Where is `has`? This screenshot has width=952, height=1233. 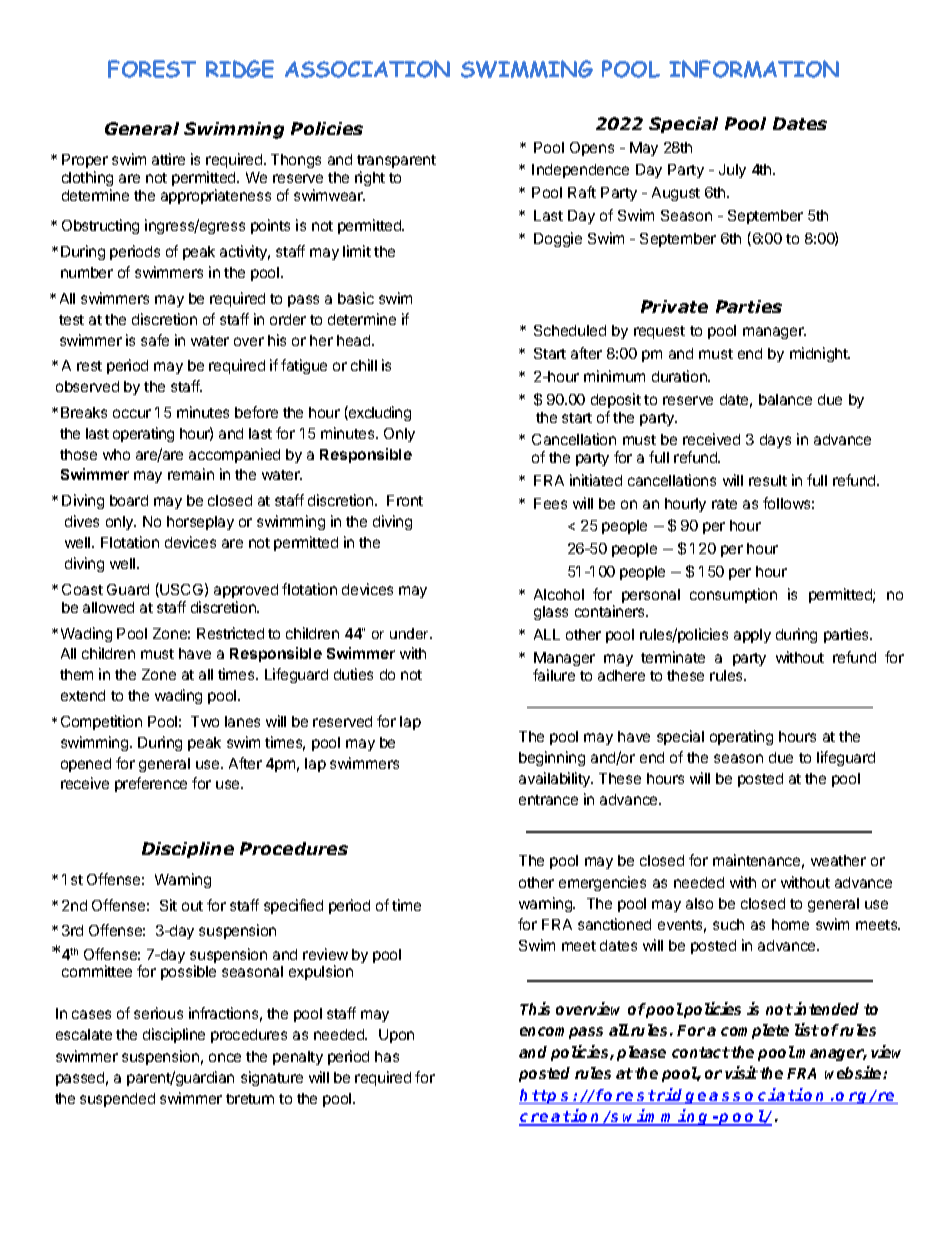
has is located at coordinates (387, 1056).
